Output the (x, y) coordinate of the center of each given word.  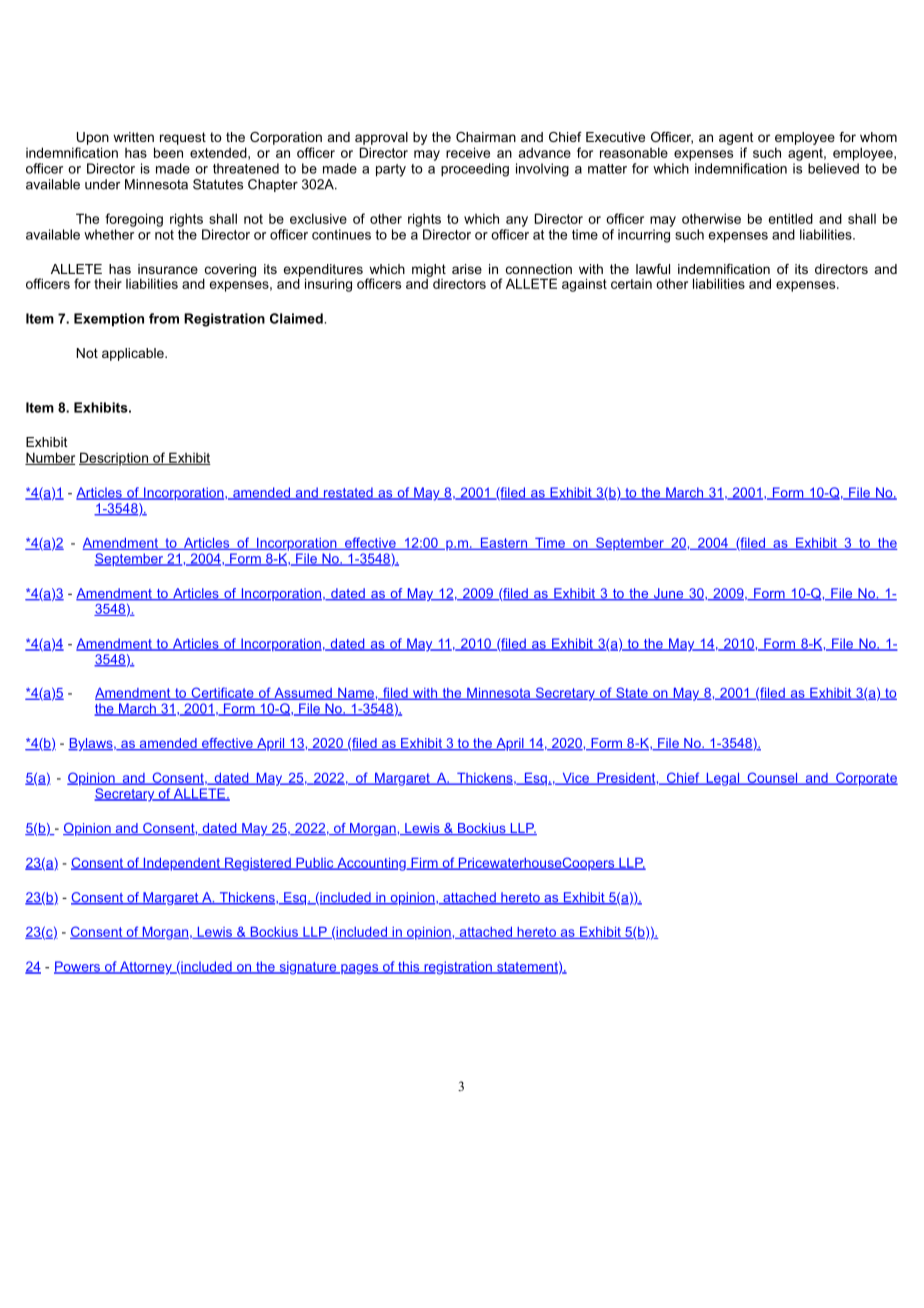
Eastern (503, 544)
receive (468, 152)
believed (833, 168)
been (168, 152)
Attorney (146, 968)
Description (114, 459)
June (668, 594)
